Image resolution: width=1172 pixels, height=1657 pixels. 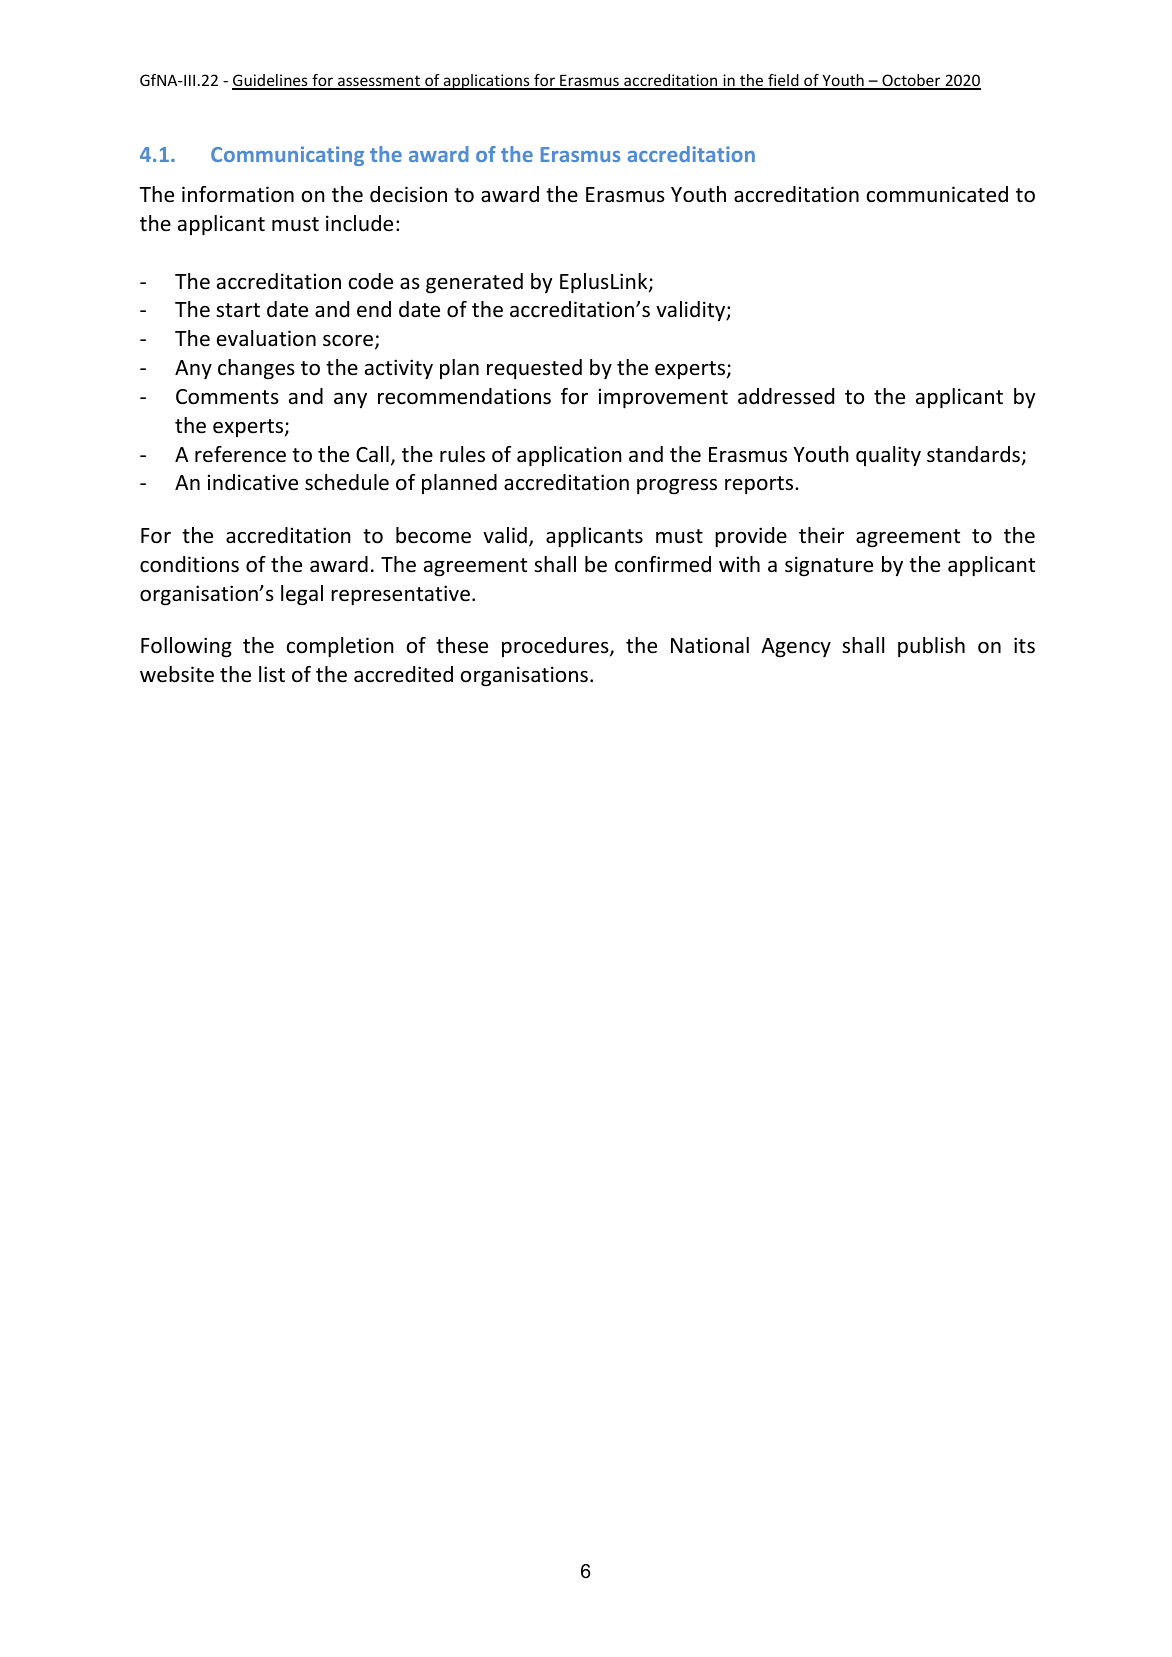 I want to click on addressed, so click(x=786, y=396).
